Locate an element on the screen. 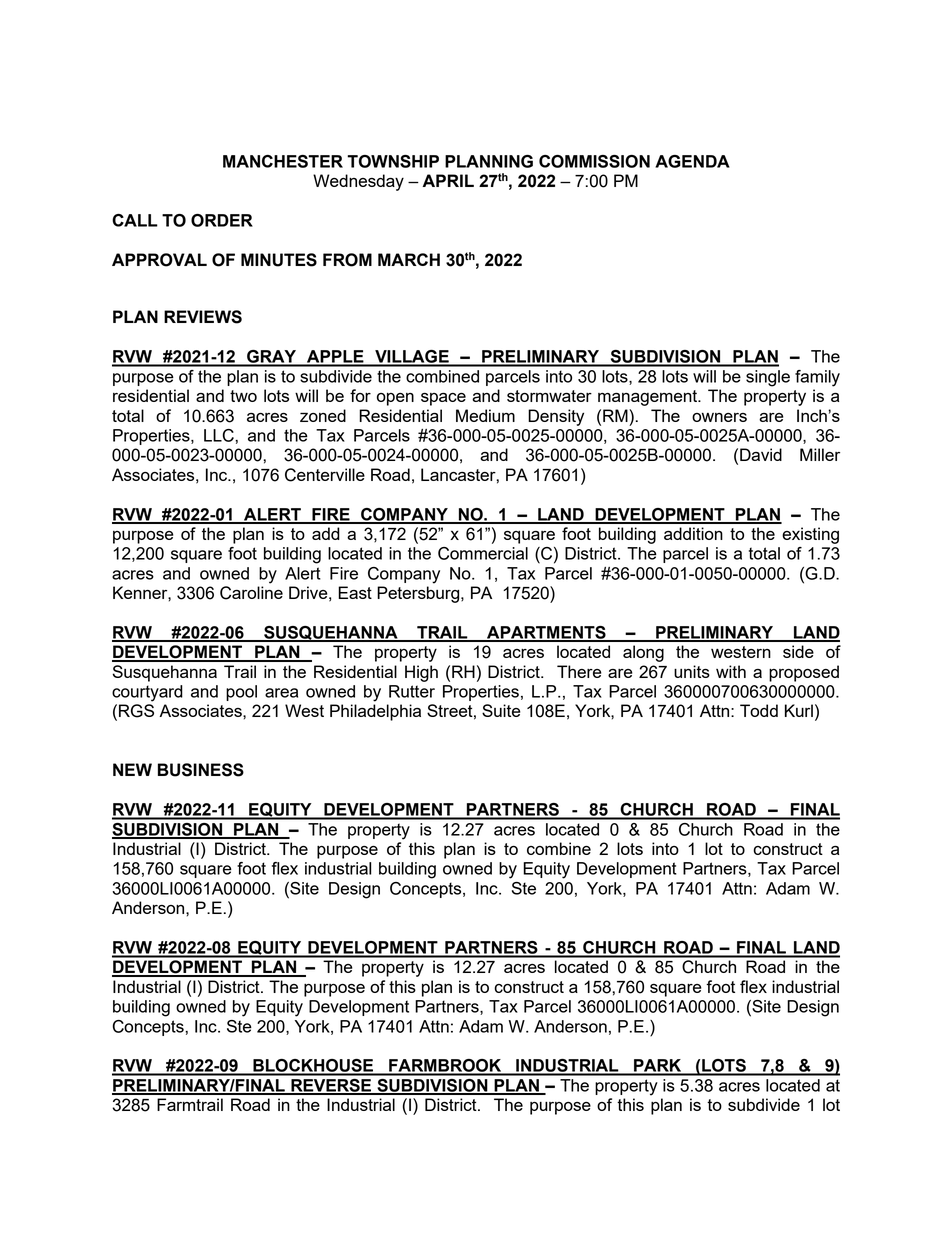 The image size is (952, 1233). MARCH is located at coordinates (409, 259).
